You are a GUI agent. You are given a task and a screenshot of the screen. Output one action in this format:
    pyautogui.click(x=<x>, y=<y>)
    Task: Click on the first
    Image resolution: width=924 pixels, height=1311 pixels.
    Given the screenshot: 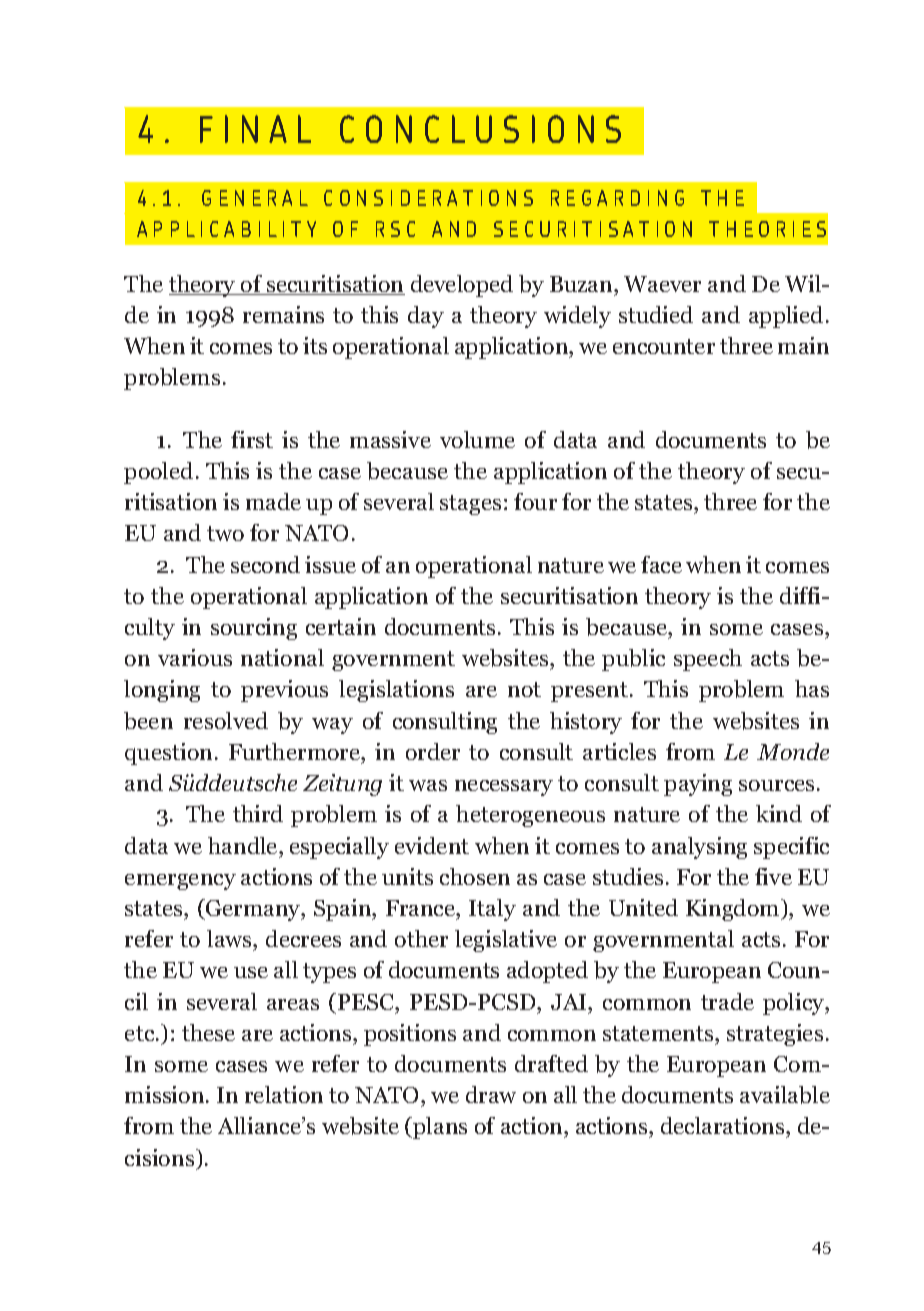 What is the action you would take?
    pyautogui.click(x=252, y=439)
